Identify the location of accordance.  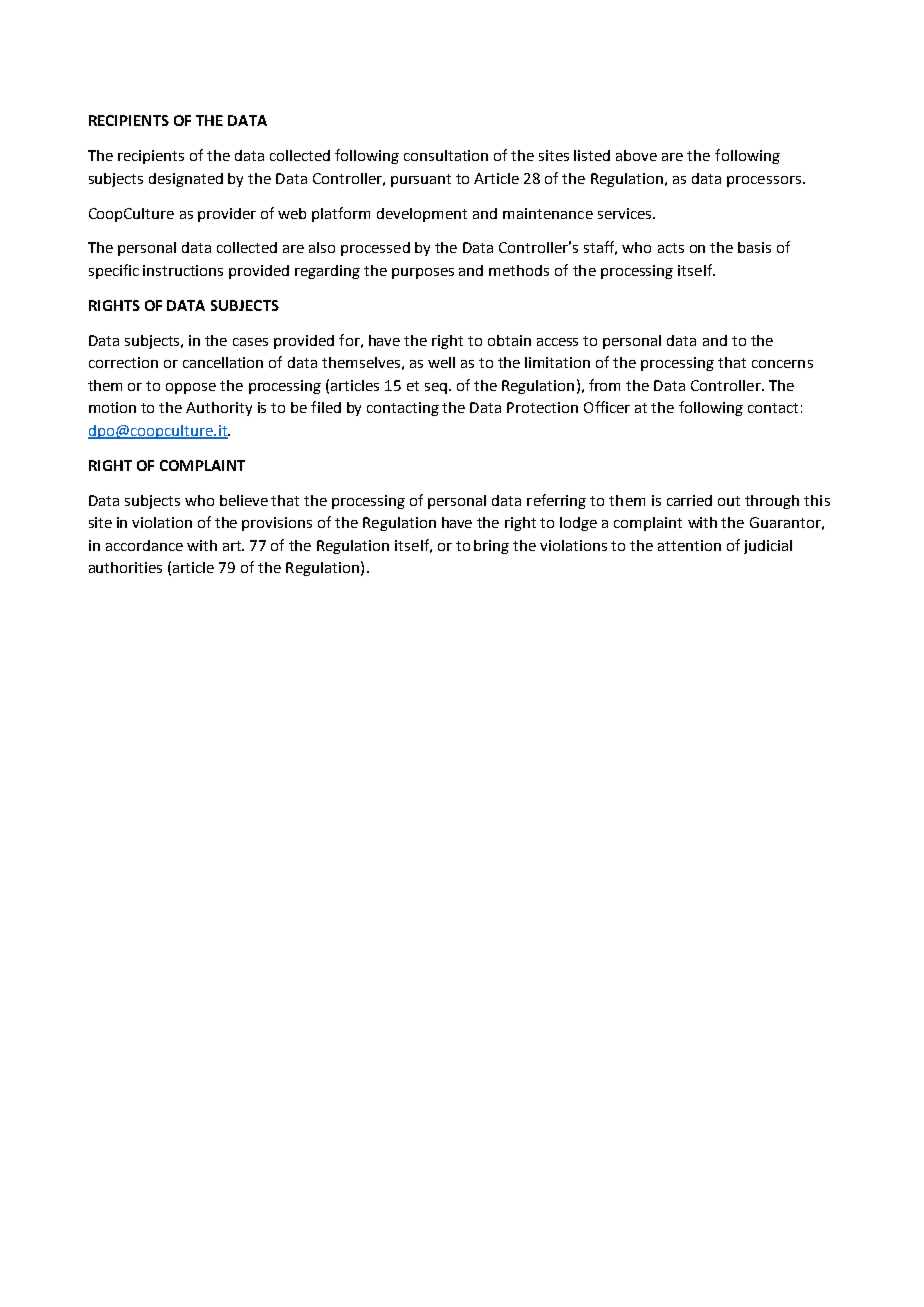
(144, 545).
